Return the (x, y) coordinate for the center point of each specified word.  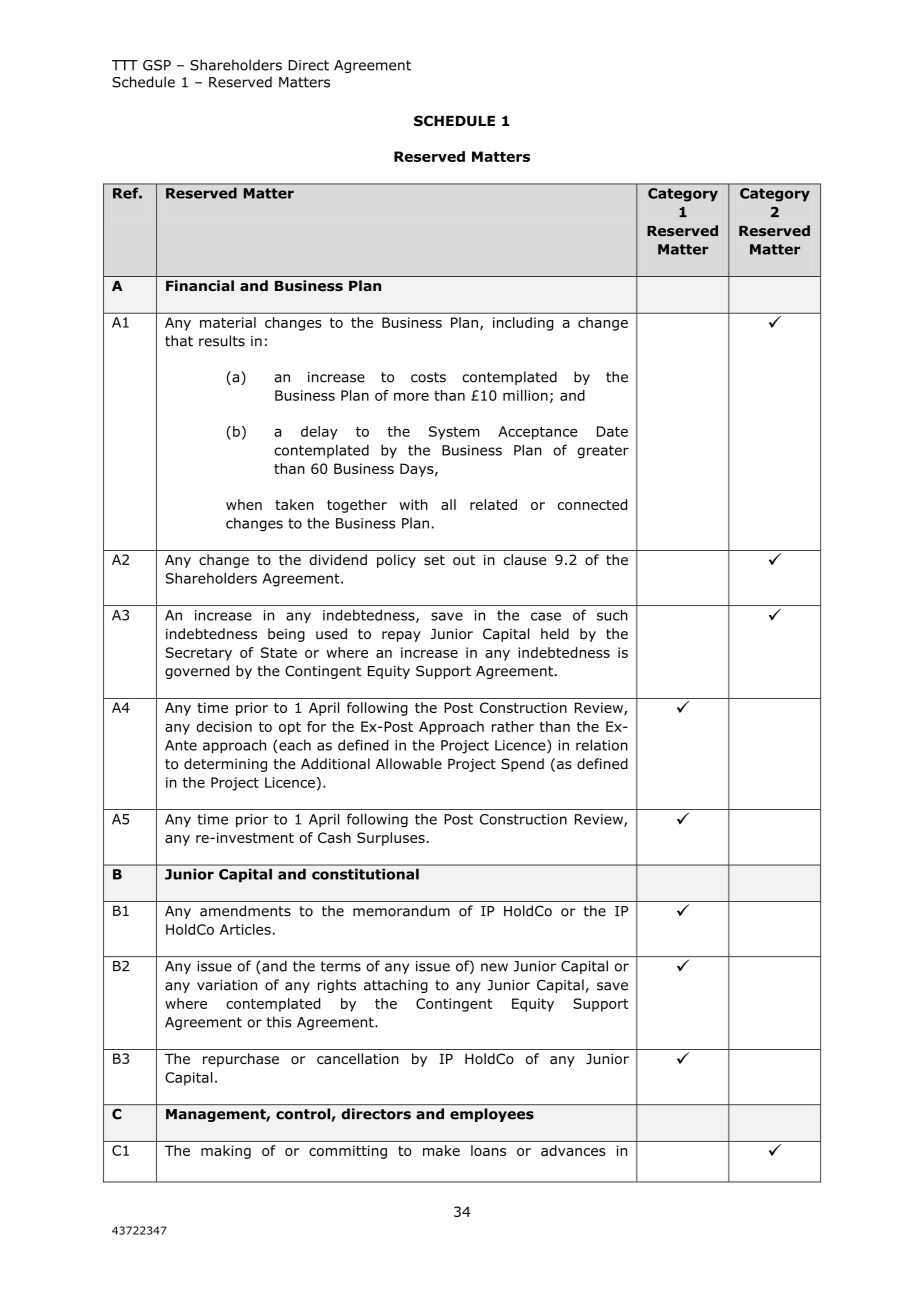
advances (573, 1150)
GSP (157, 65)
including (523, 324)
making (226, 1152)
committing (348, 1152)
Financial (200, 285)
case (546, 616)
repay (401, 636)
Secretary (198, 654)
